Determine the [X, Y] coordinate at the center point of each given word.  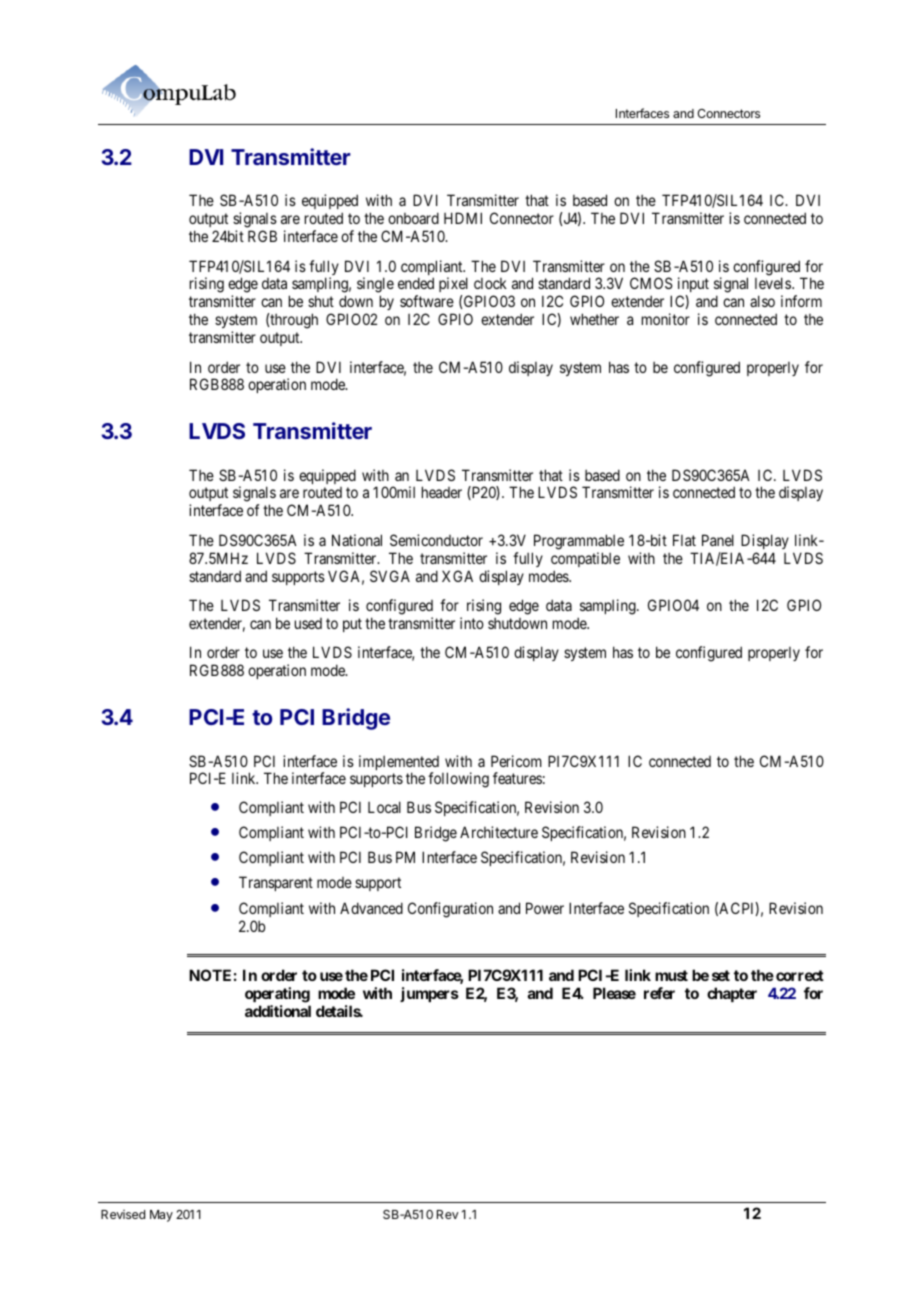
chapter [732, 994]
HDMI [463, 218]
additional [278, 1011]
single [375, 286]
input [693, 286]
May [161, 1216]
